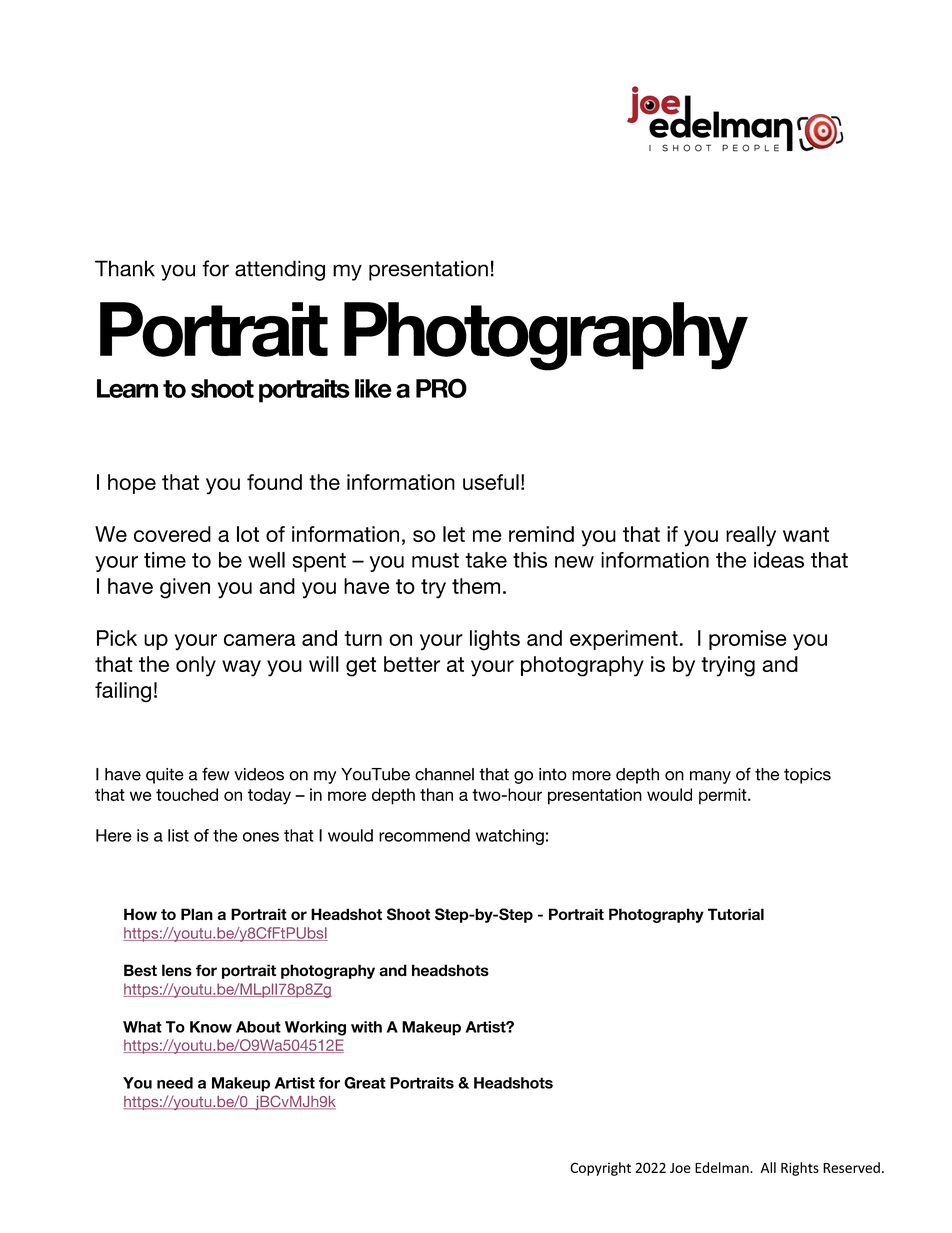  Describe the element at coordinates (600, 1169) in the document. I see `Copyright` at that location.
